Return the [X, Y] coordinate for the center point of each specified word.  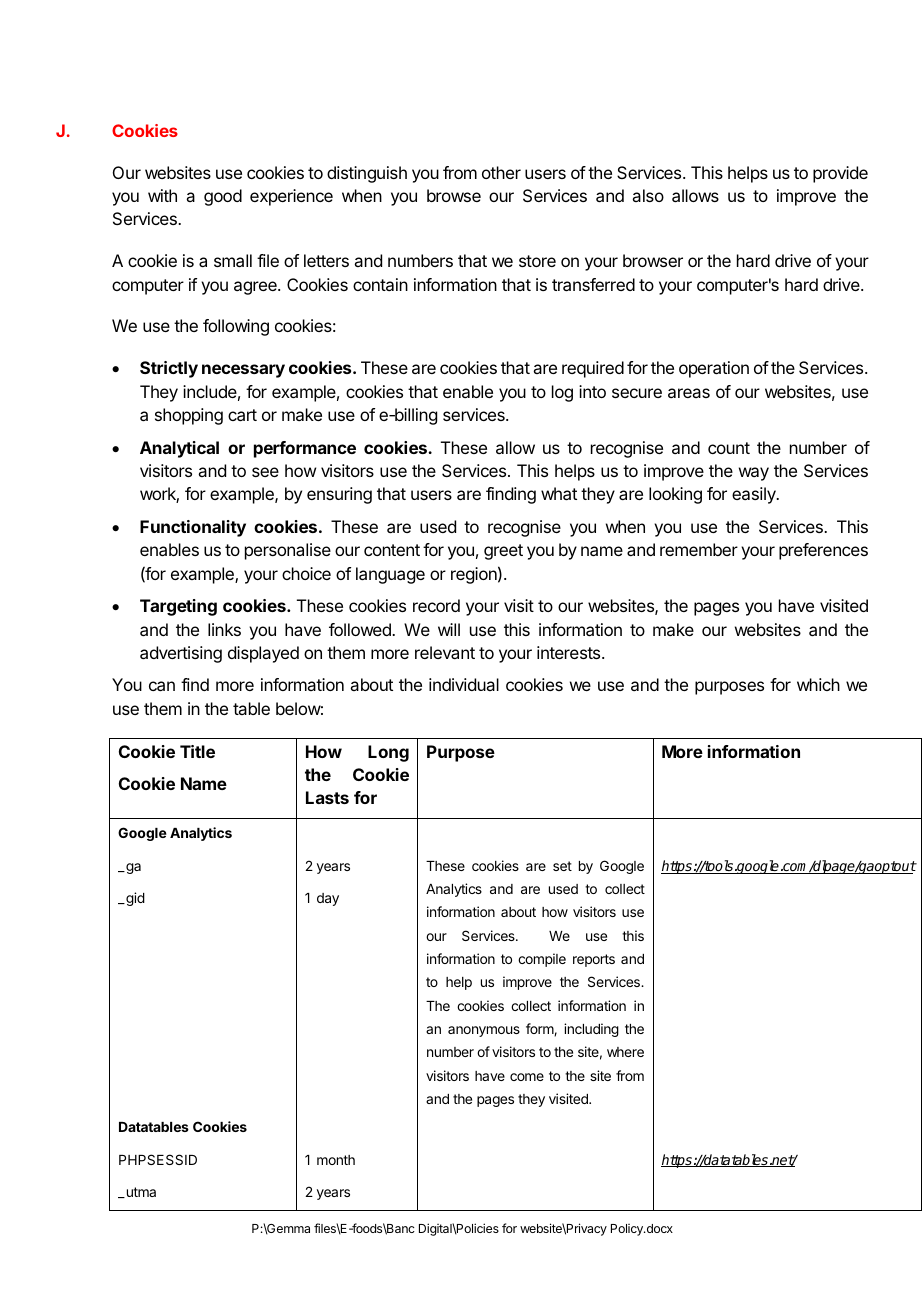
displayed [263, 654]
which [818, 684]
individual [464, 684]
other [501, 172]
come [527, 1077]
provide [840, 174]
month [336, 1160]
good [223, 197]
